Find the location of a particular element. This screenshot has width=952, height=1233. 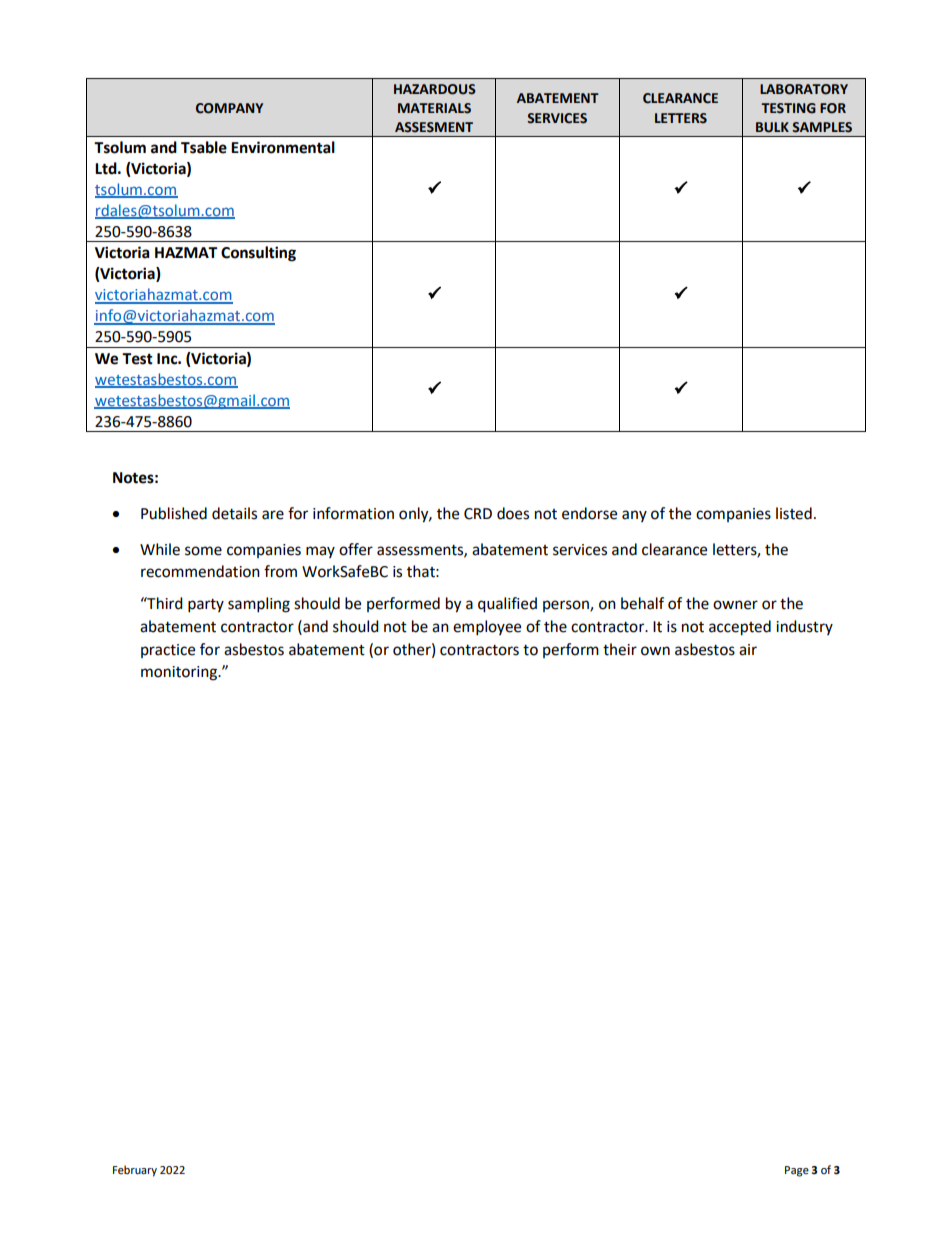

BULK is located at coordinates (772, 127).
